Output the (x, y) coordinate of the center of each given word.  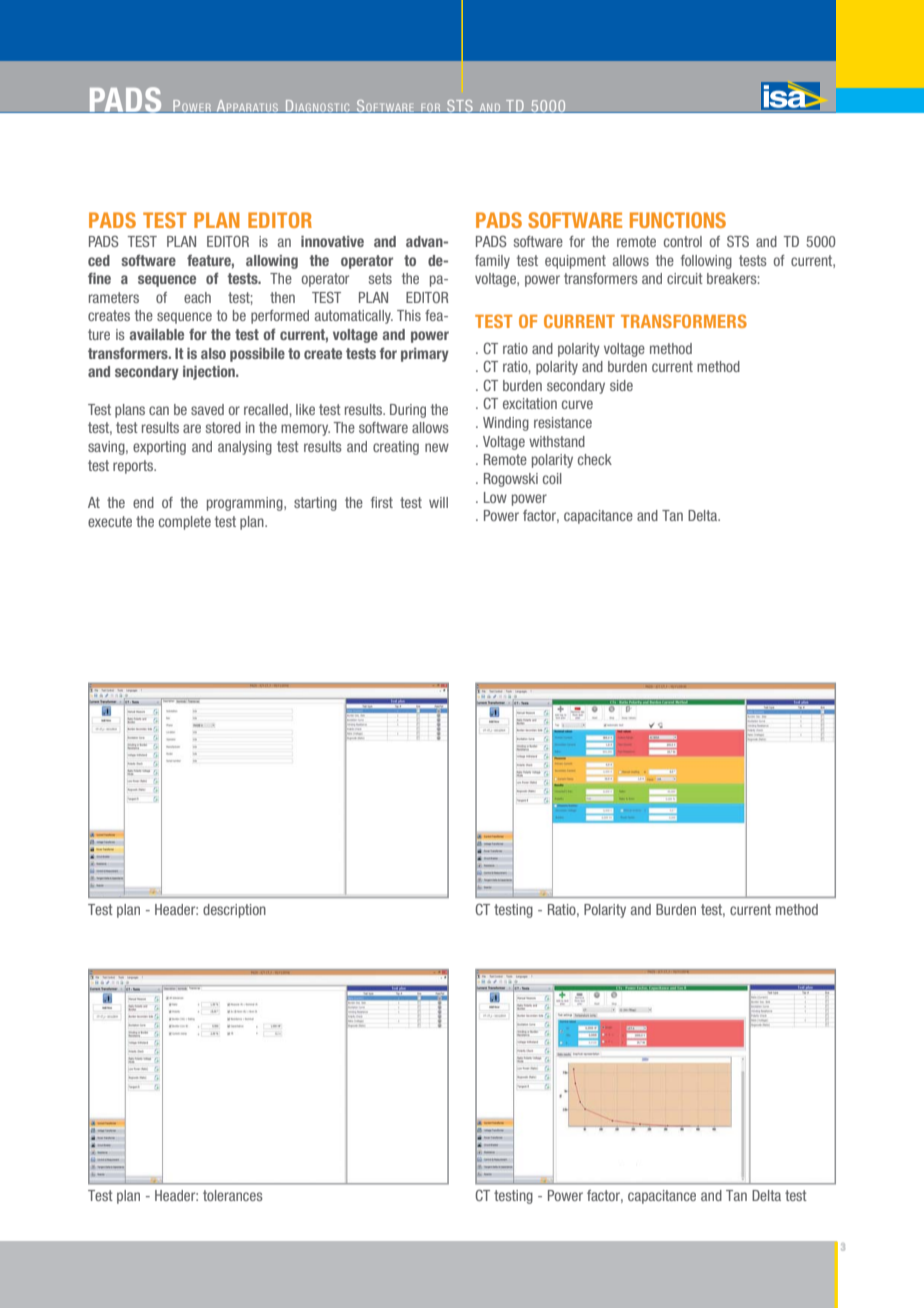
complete (185, 523)
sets (380, 278)
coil (552, 478)
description (234, 911)
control (683, 241)
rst (385, 502)
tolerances (233, 1195)
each (197, 297)
